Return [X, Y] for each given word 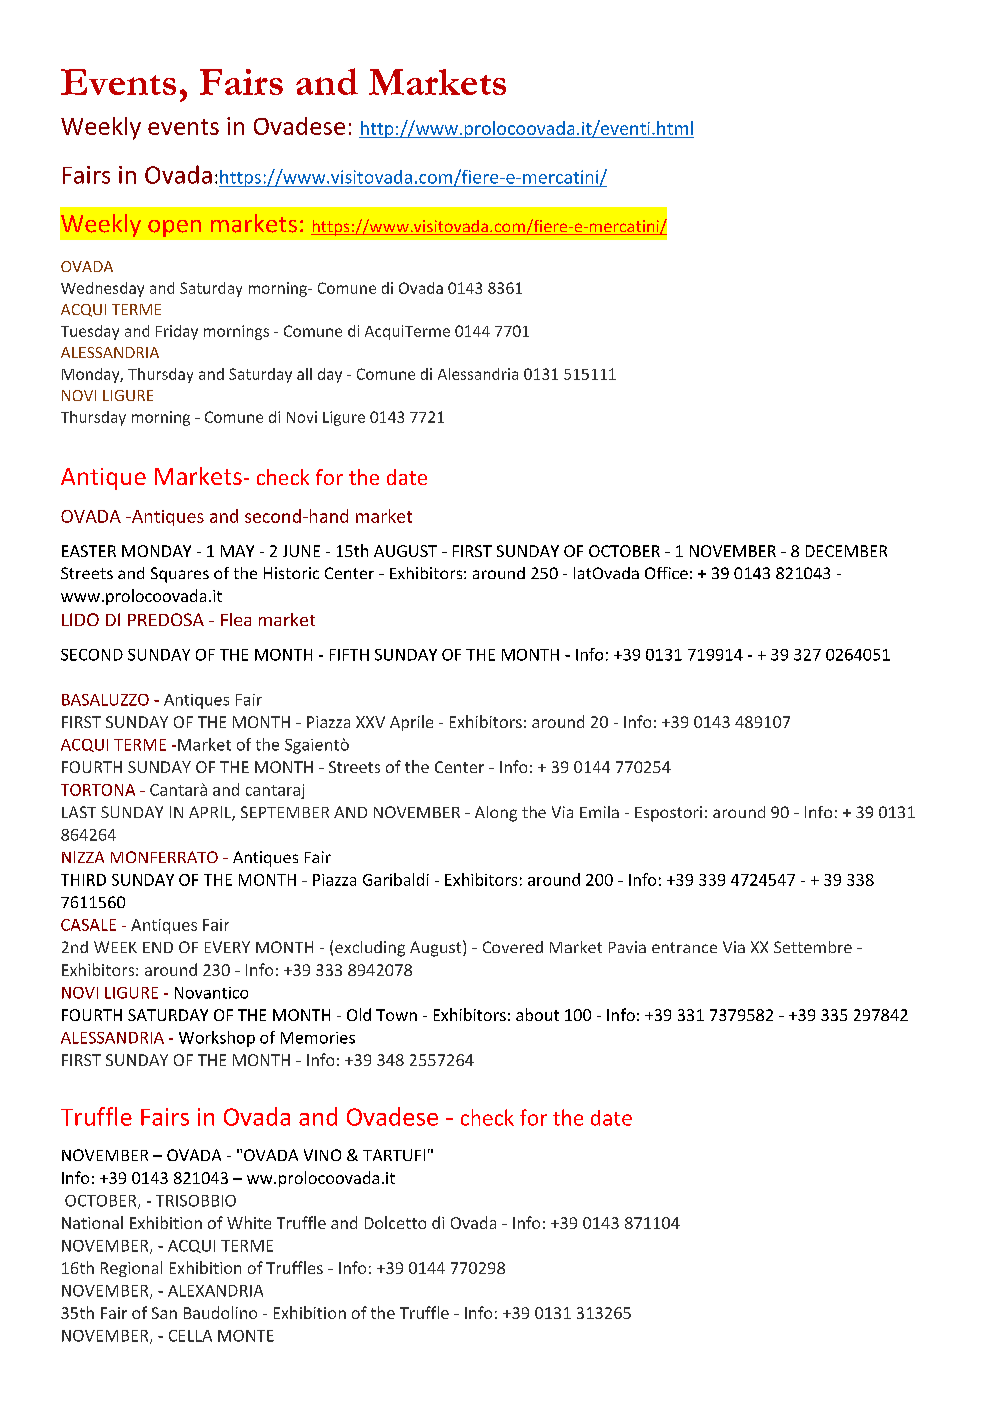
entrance [684, 947]
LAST [79, 812]
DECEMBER [846, 551]
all [304, 374]
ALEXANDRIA [215, 1291]
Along [496, 814]
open [174, 228]
